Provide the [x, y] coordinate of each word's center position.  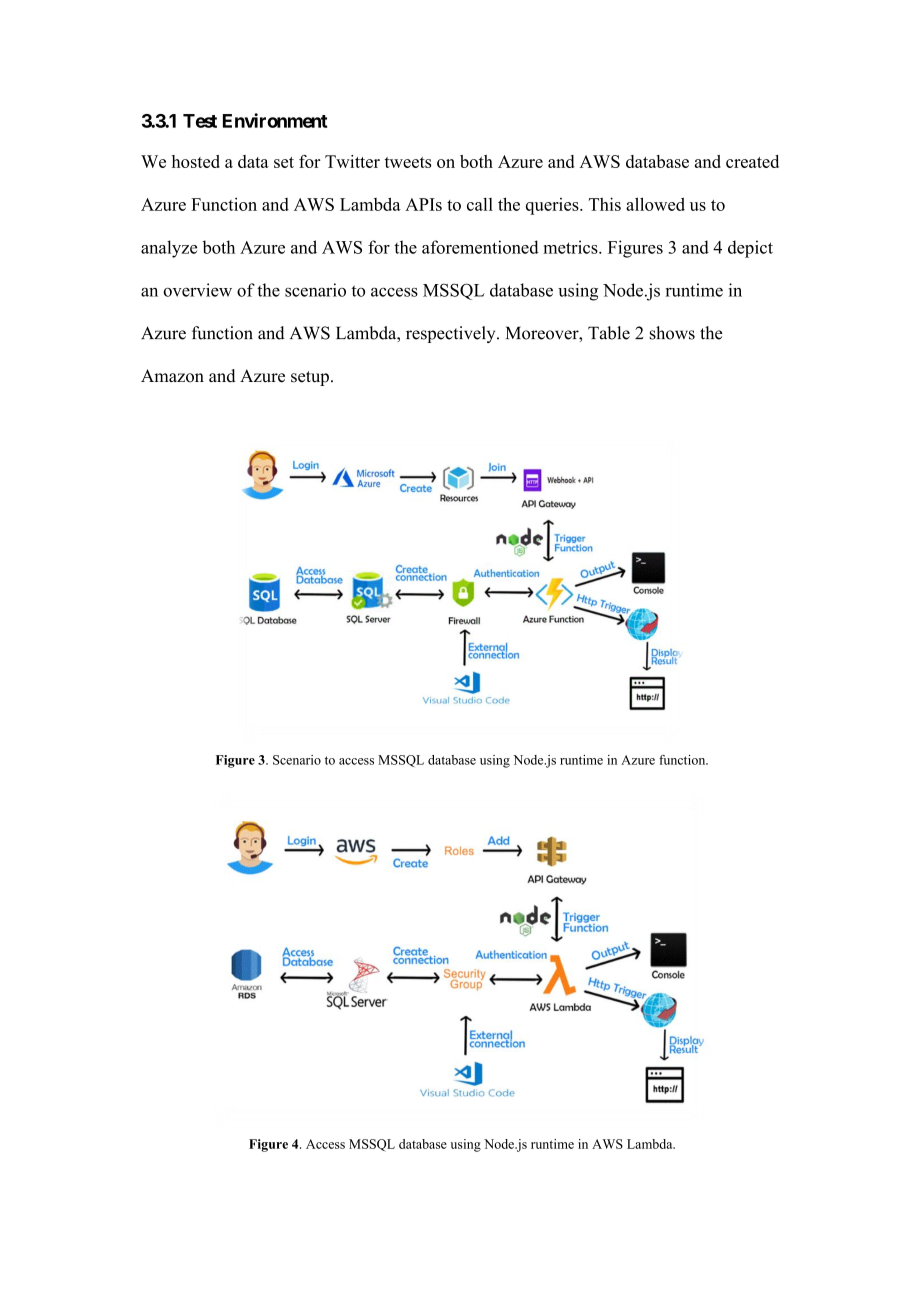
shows [672, 333]
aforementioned [480, 247]
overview [197, 290]
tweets [408, 162]
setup [310, 378]
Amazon [172, 376]
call [480, 204]
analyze [169, 249]
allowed [655, 204]
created [752, 161]
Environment [275, 120]
